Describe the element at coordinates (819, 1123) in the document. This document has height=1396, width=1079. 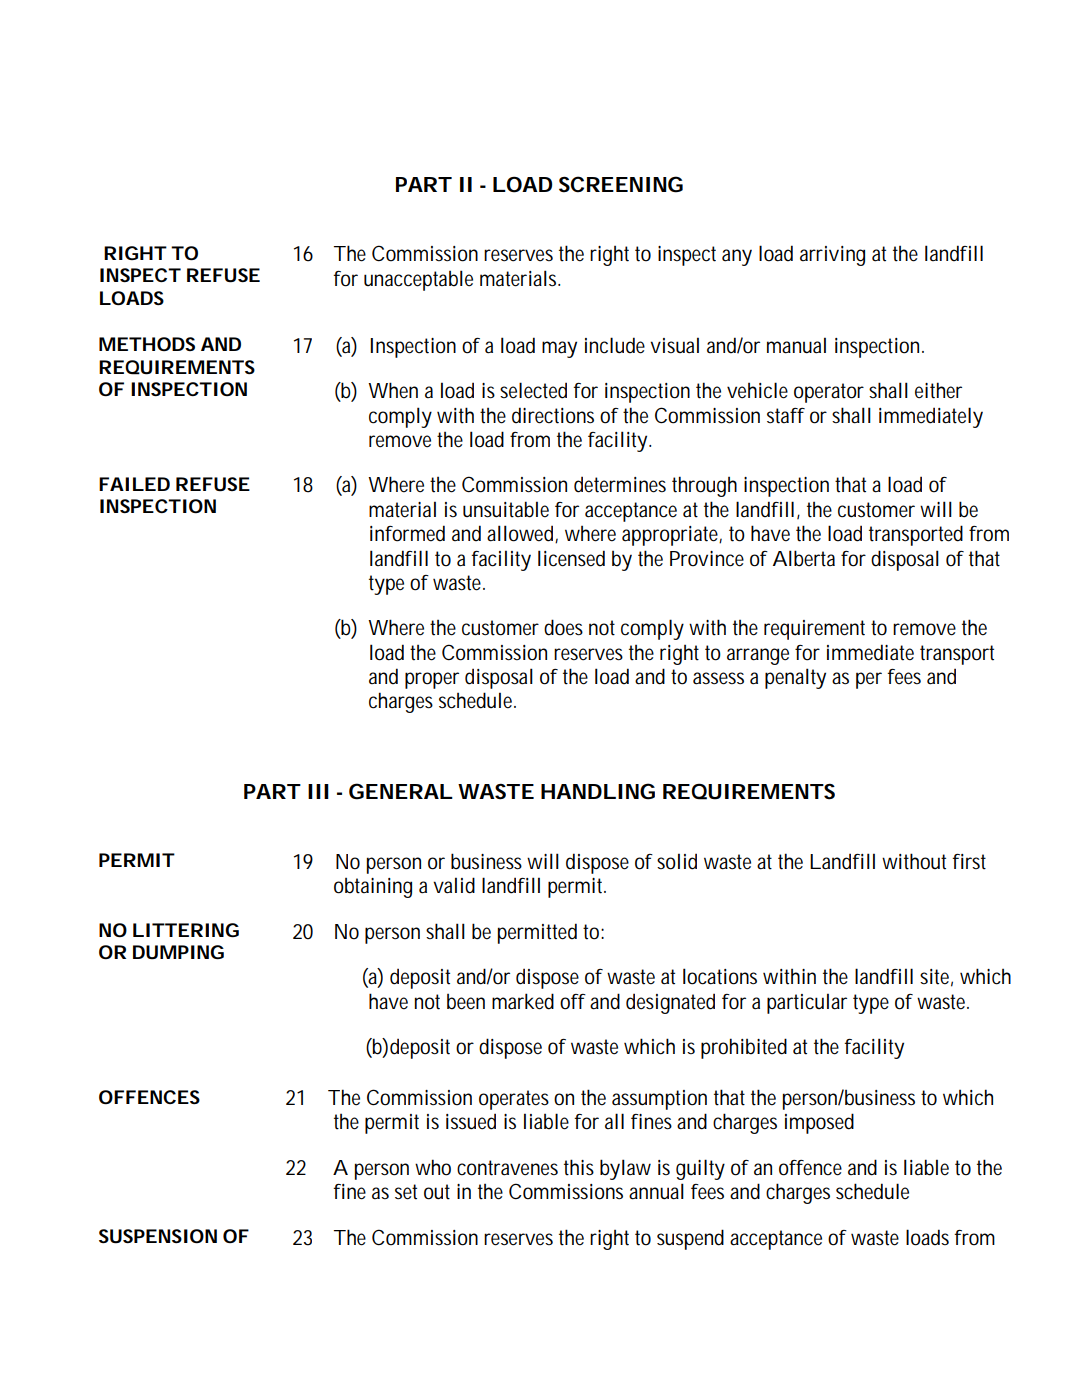
I see `imposed` at that location.
